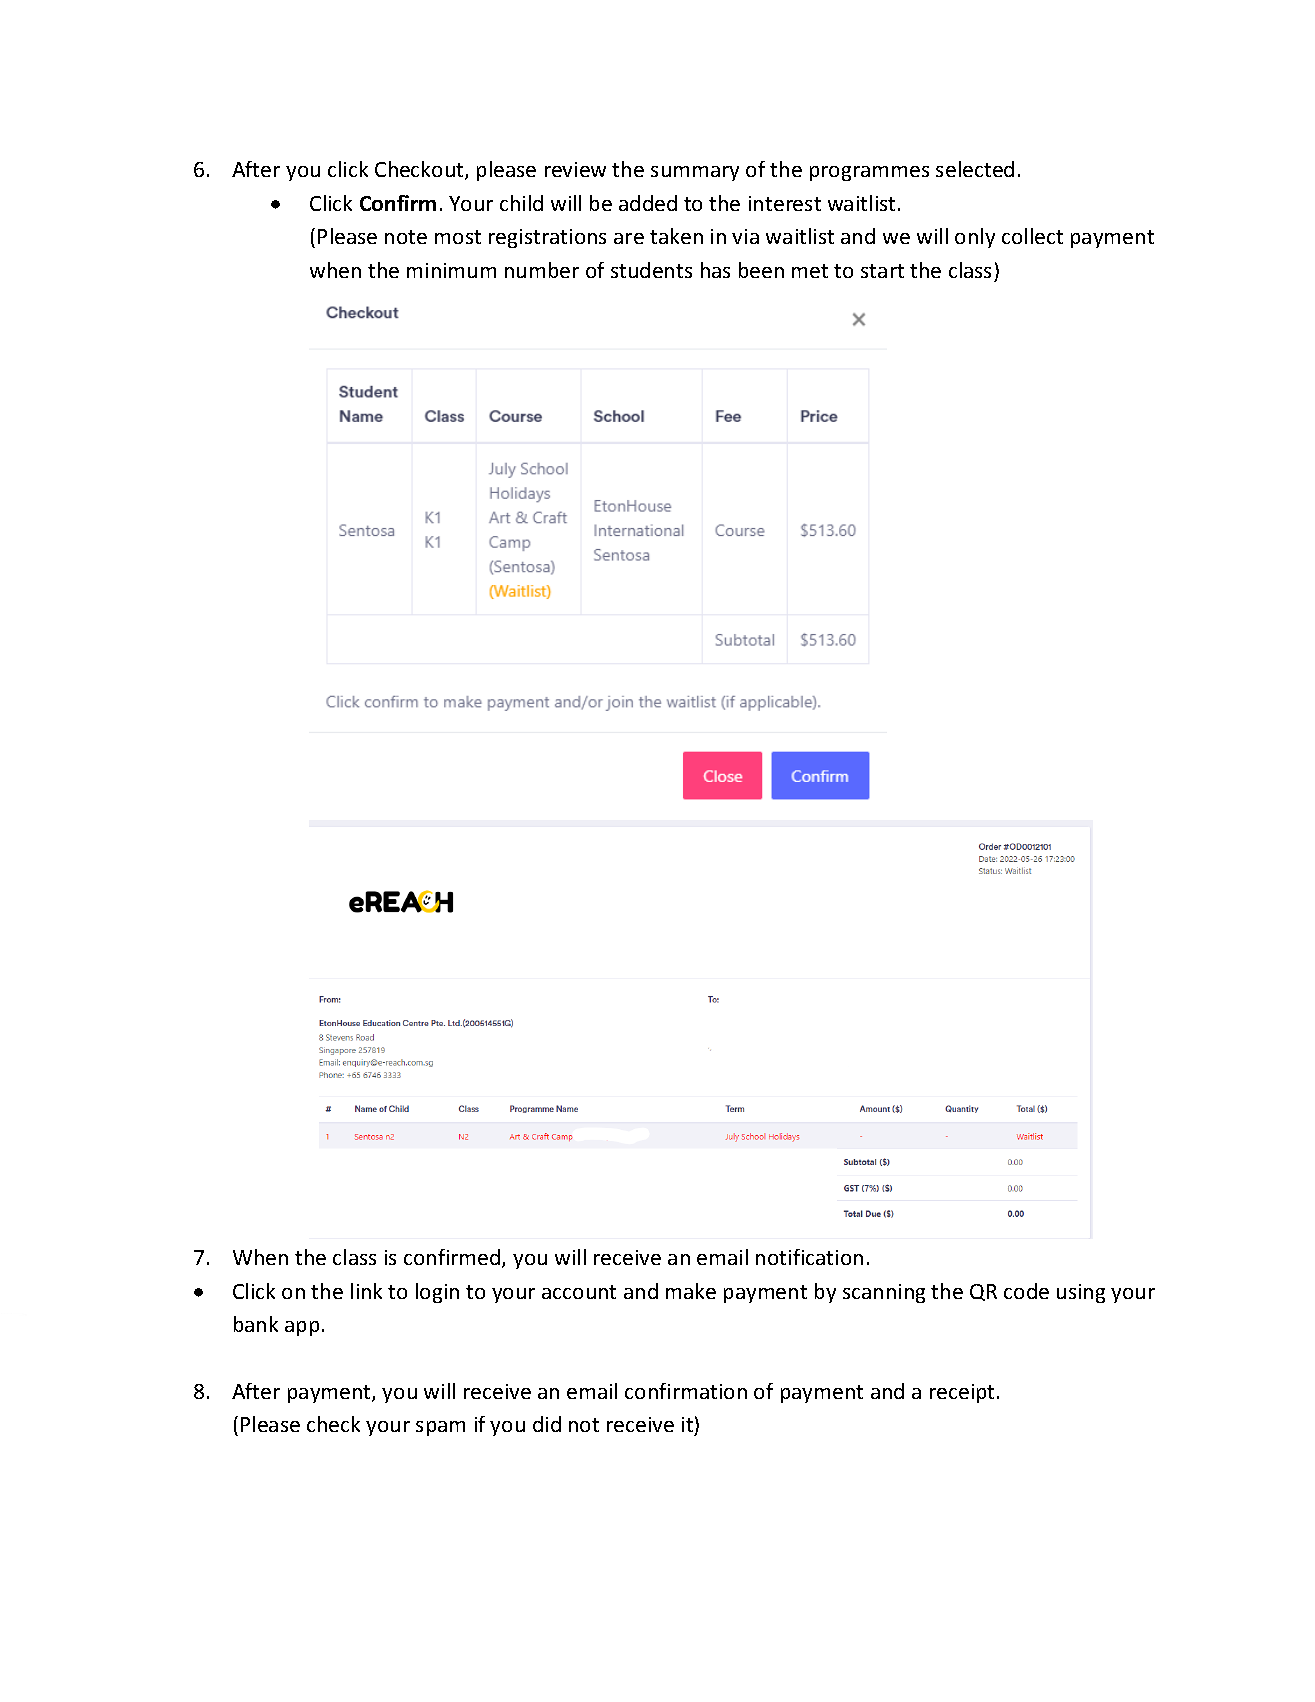 This screenshot has height=1702, width=1315. I want to click on added, so click(648, 203).
